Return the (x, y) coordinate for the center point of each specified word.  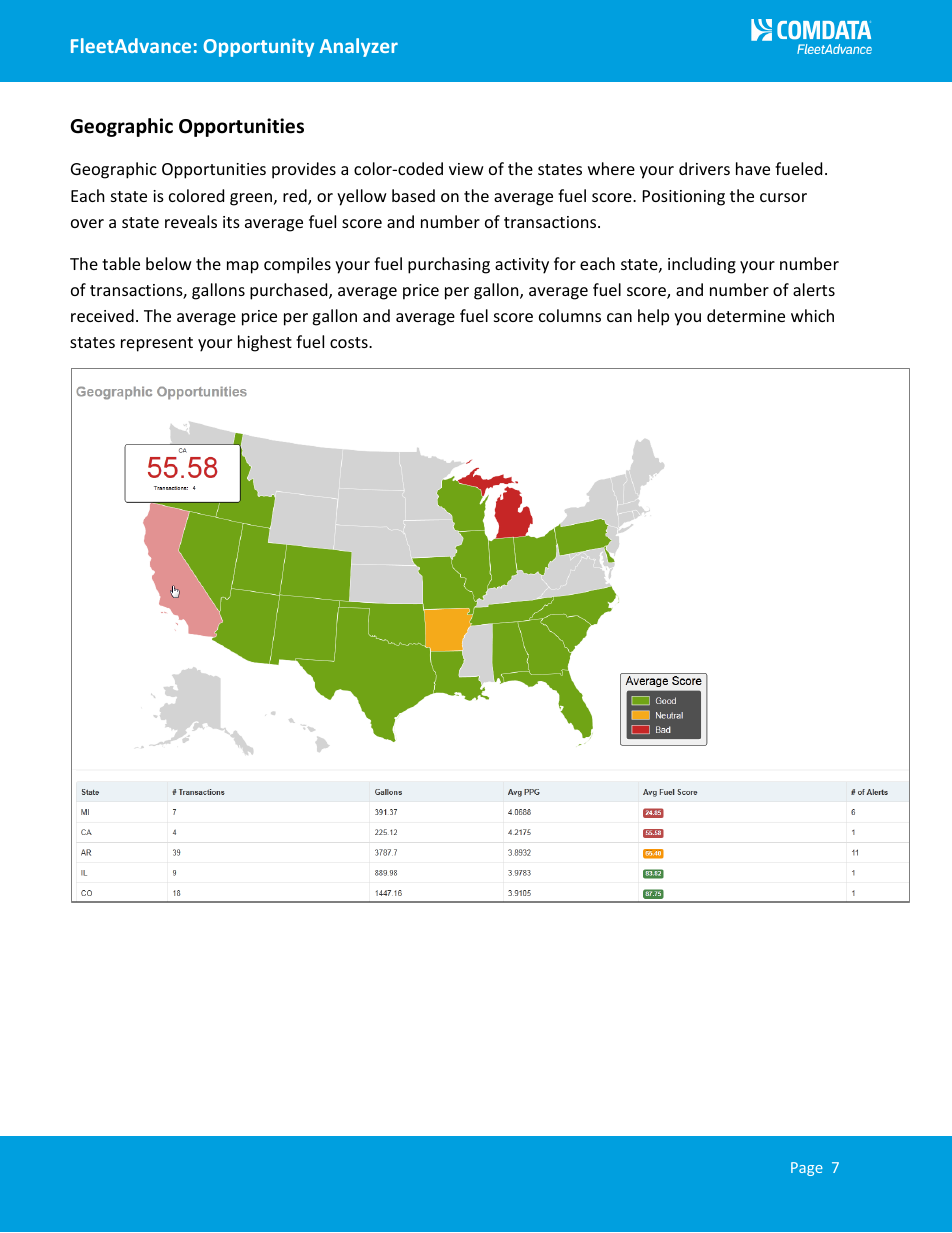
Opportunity (259, 47)
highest (265, 343)
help (653, 317)
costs (350, 342)
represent (157, 344)
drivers (704, 168)
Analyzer (358, 47)
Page (807, 1169)
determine (746, 315)
